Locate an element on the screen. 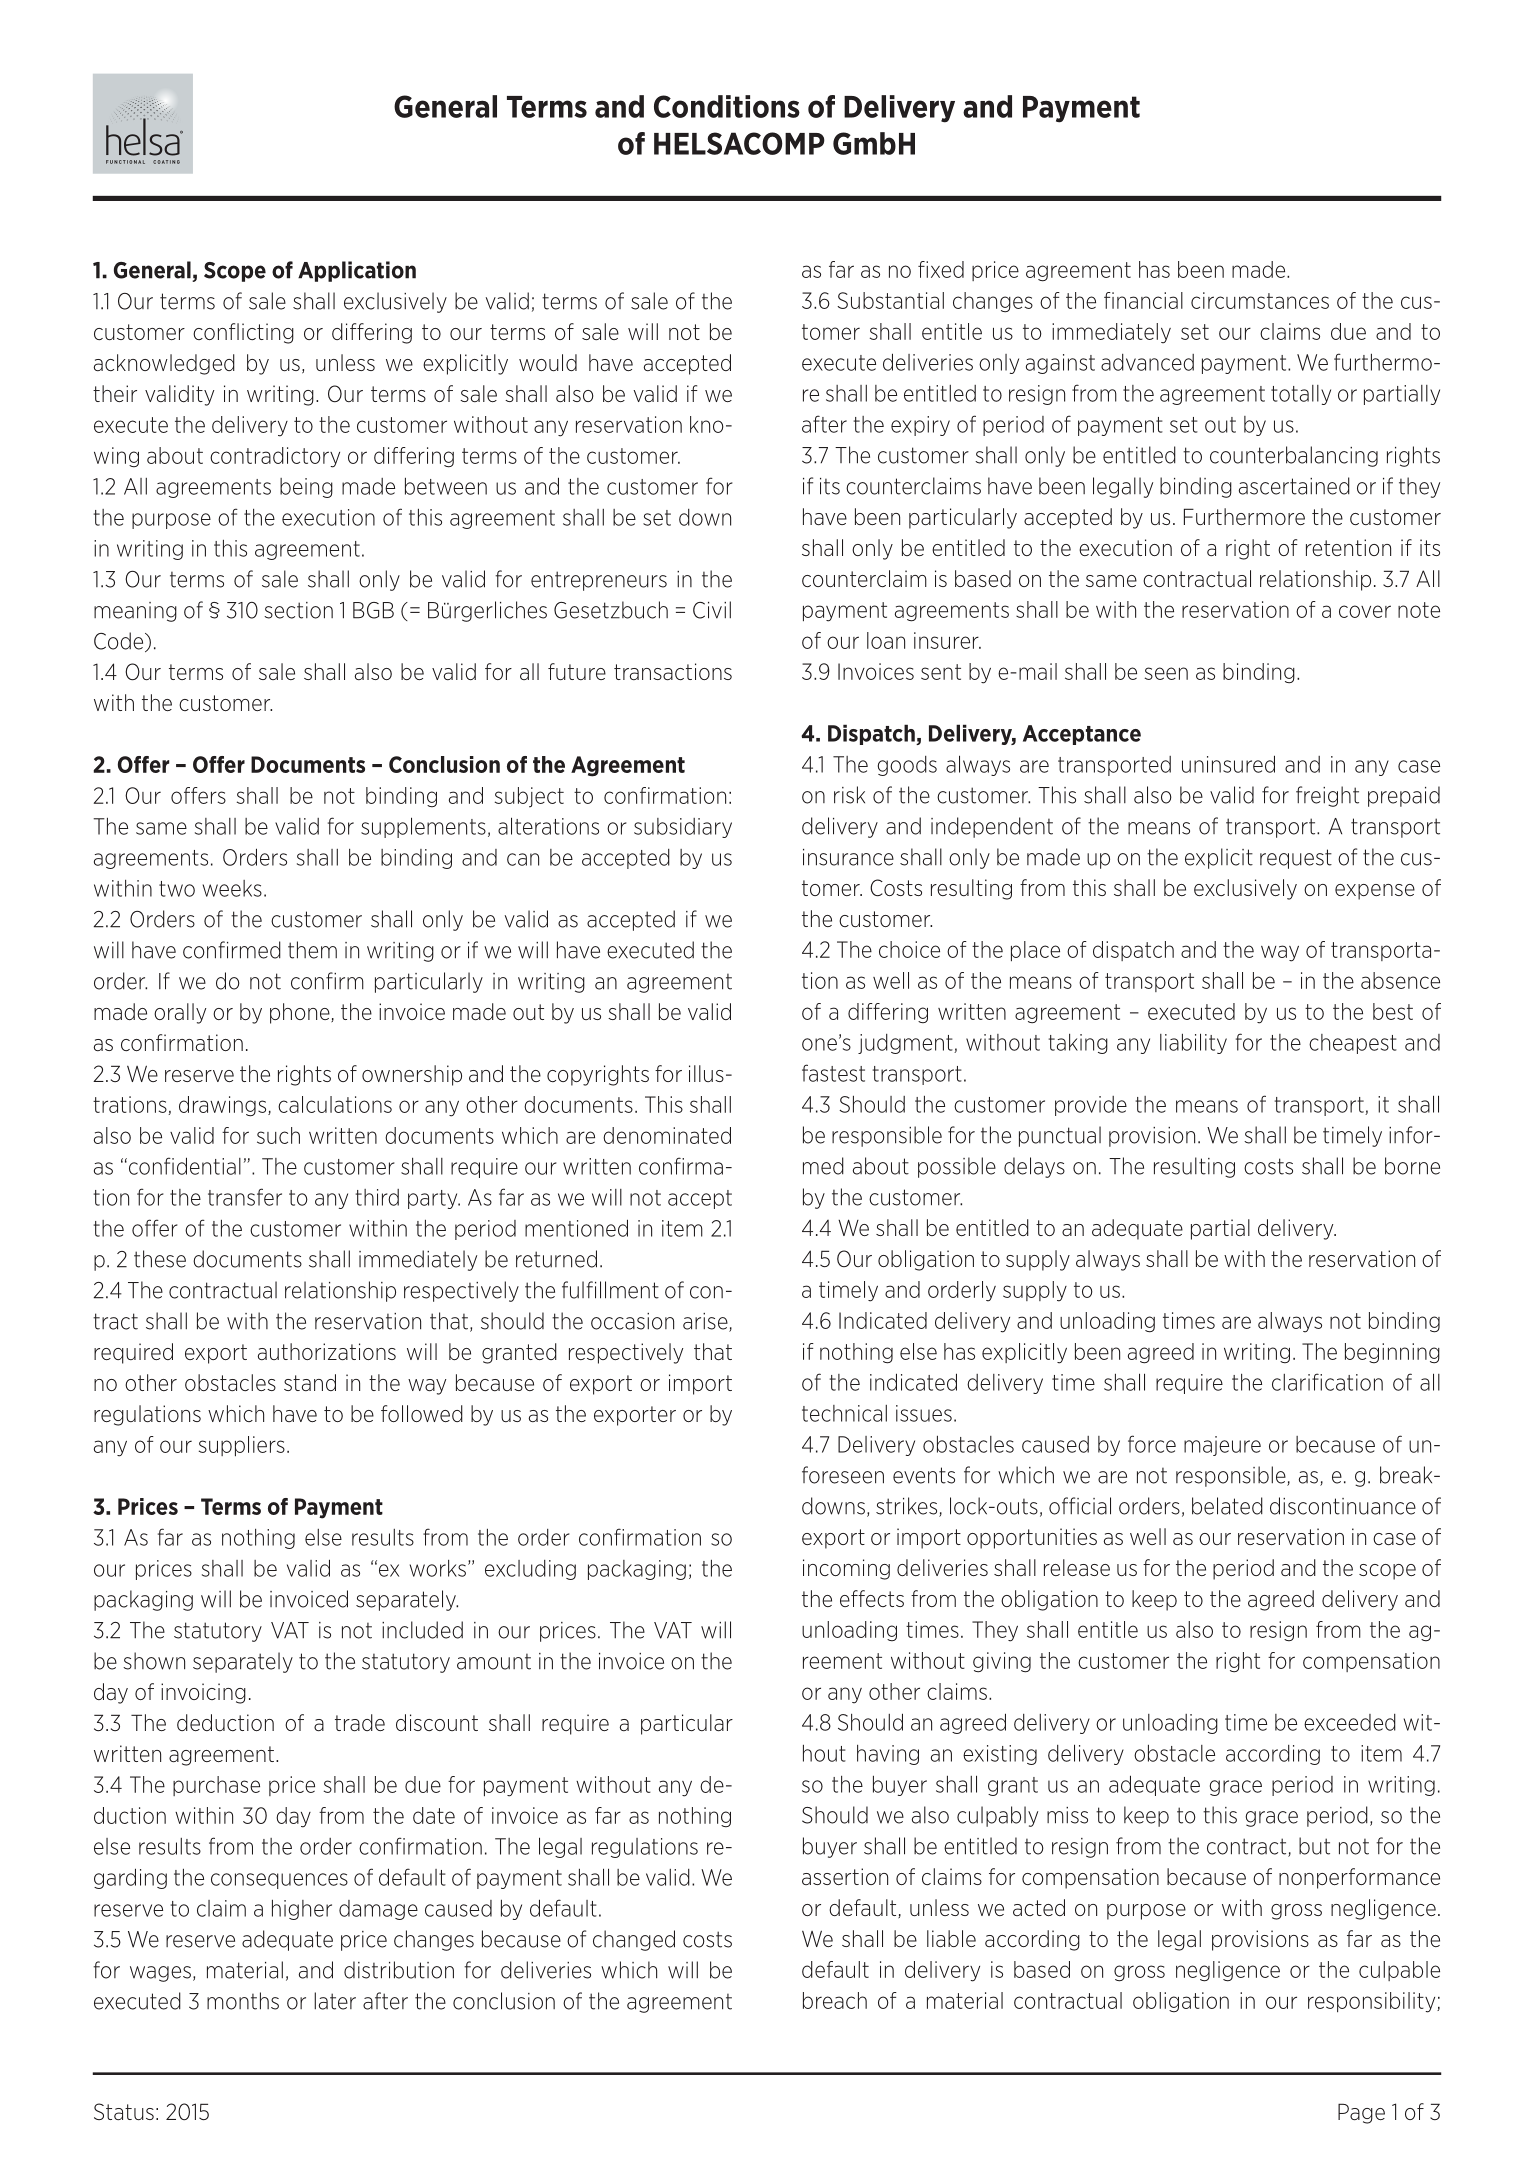 The width and height of the screenshot is (1534, 2169). transfer is located at coordinates (245, 1197).
